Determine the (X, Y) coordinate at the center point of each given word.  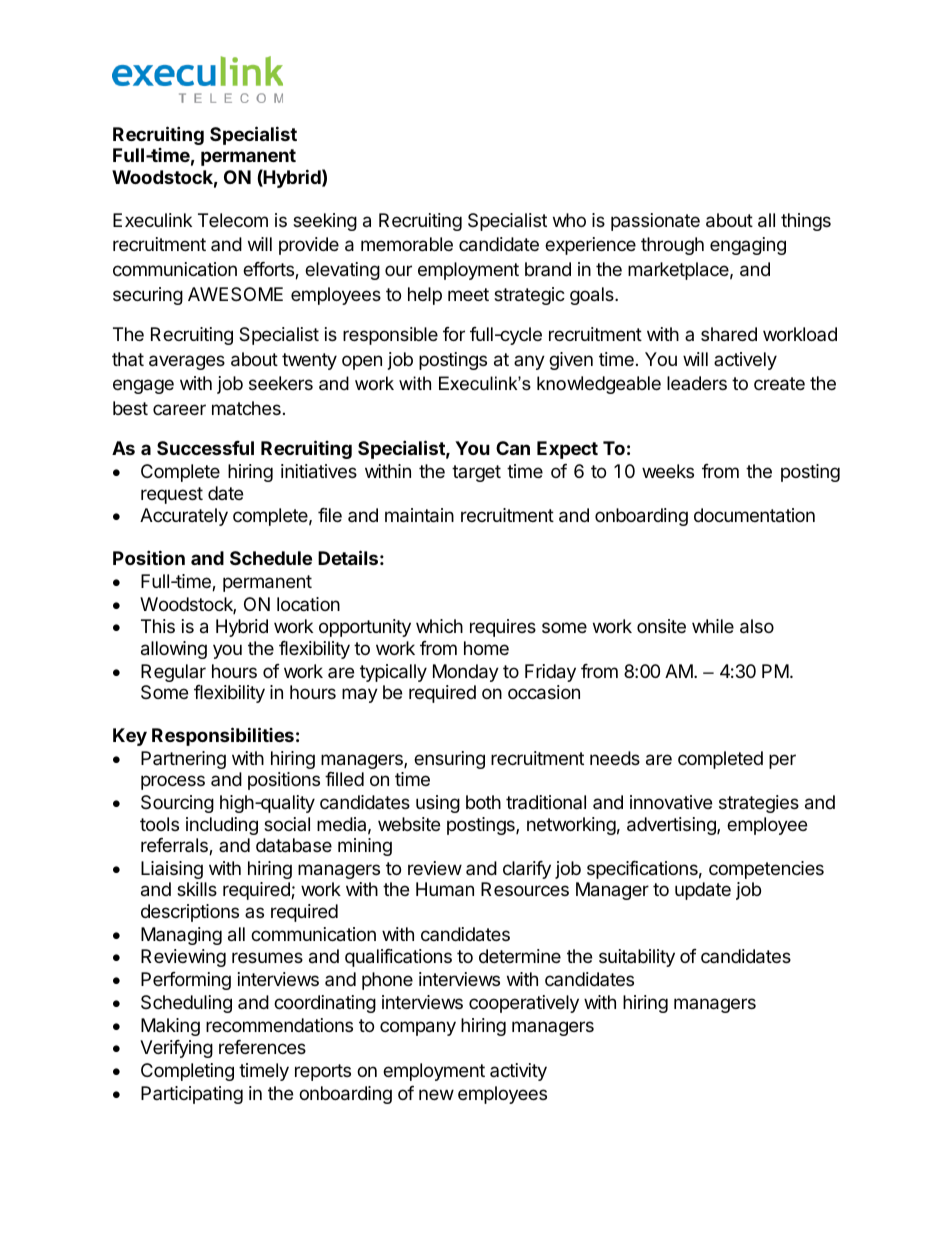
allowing (174, 650)
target (476, 473)
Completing (187, 1072)
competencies (766, 870)
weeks (668, 471)
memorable (407, 244)
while (713, 626)
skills (197, 889)
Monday (466, 673)
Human (445, 889)
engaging (748, 246)
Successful (205, 448)
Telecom (233, 220)
